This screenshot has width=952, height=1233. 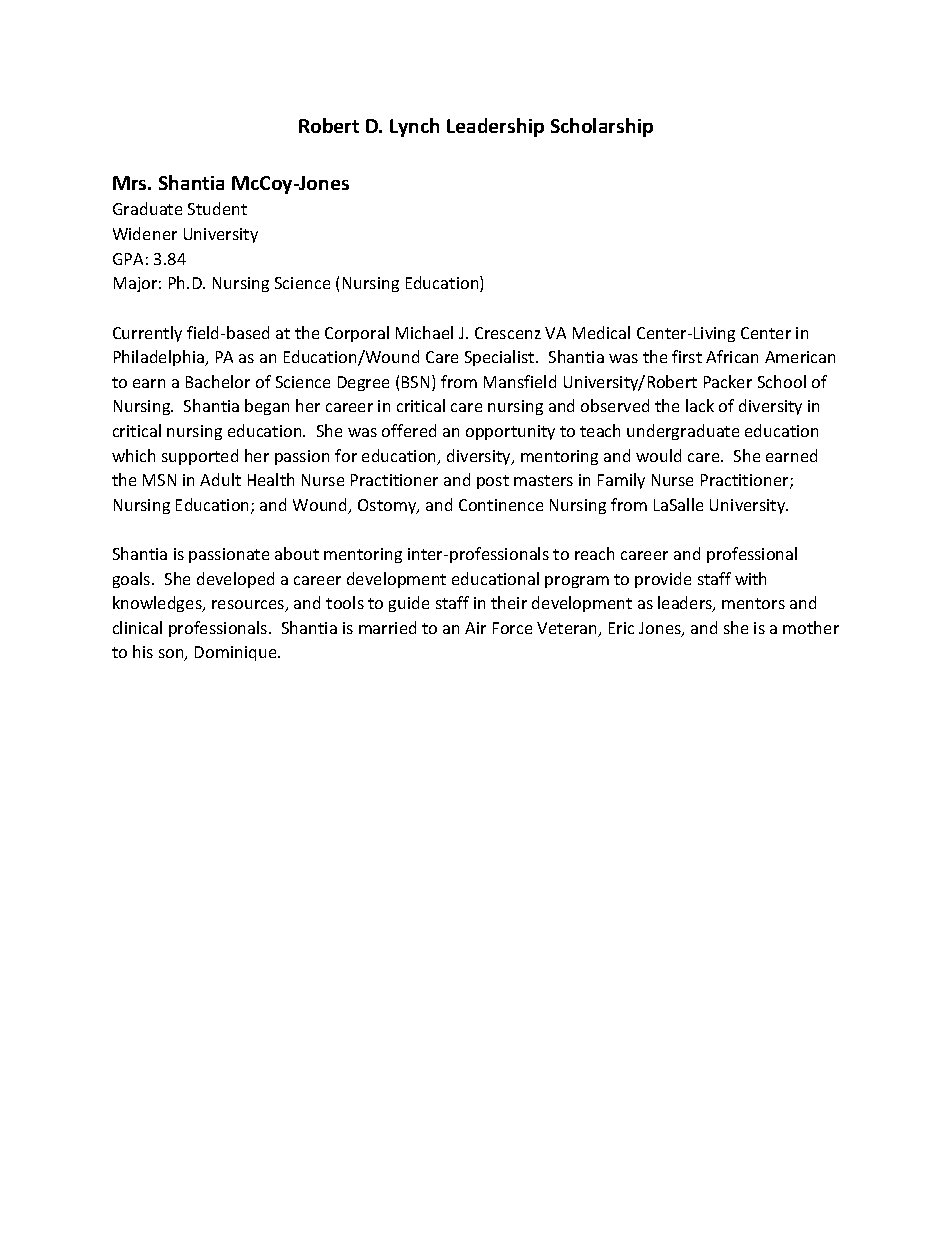 I want to click on Bachelor, so click(x=218, y=381).
